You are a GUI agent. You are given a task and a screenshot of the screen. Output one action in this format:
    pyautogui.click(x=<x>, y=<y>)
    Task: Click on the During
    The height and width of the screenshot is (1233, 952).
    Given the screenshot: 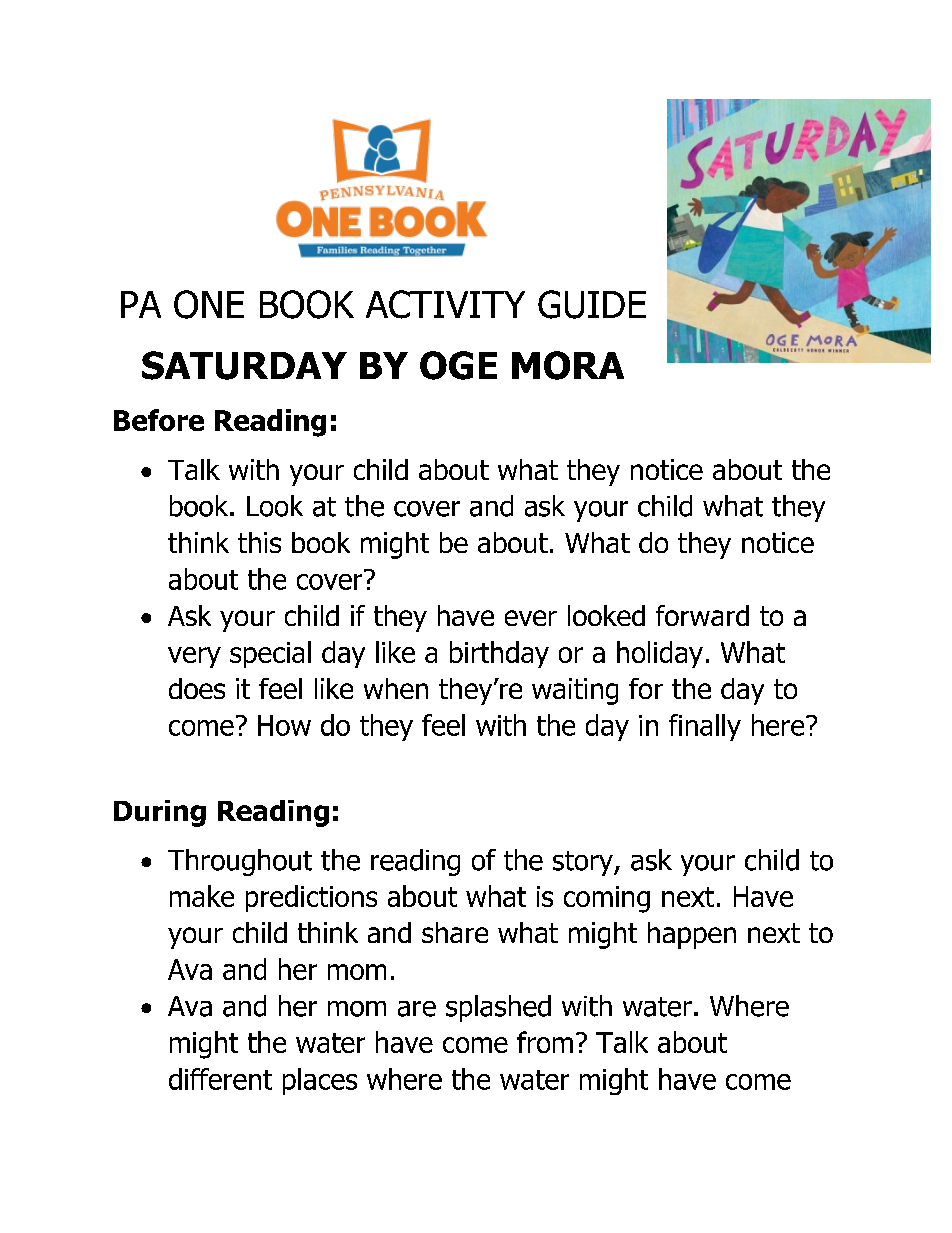 What is the action you would take?
    pyautogui.click(x=160, y=813)
